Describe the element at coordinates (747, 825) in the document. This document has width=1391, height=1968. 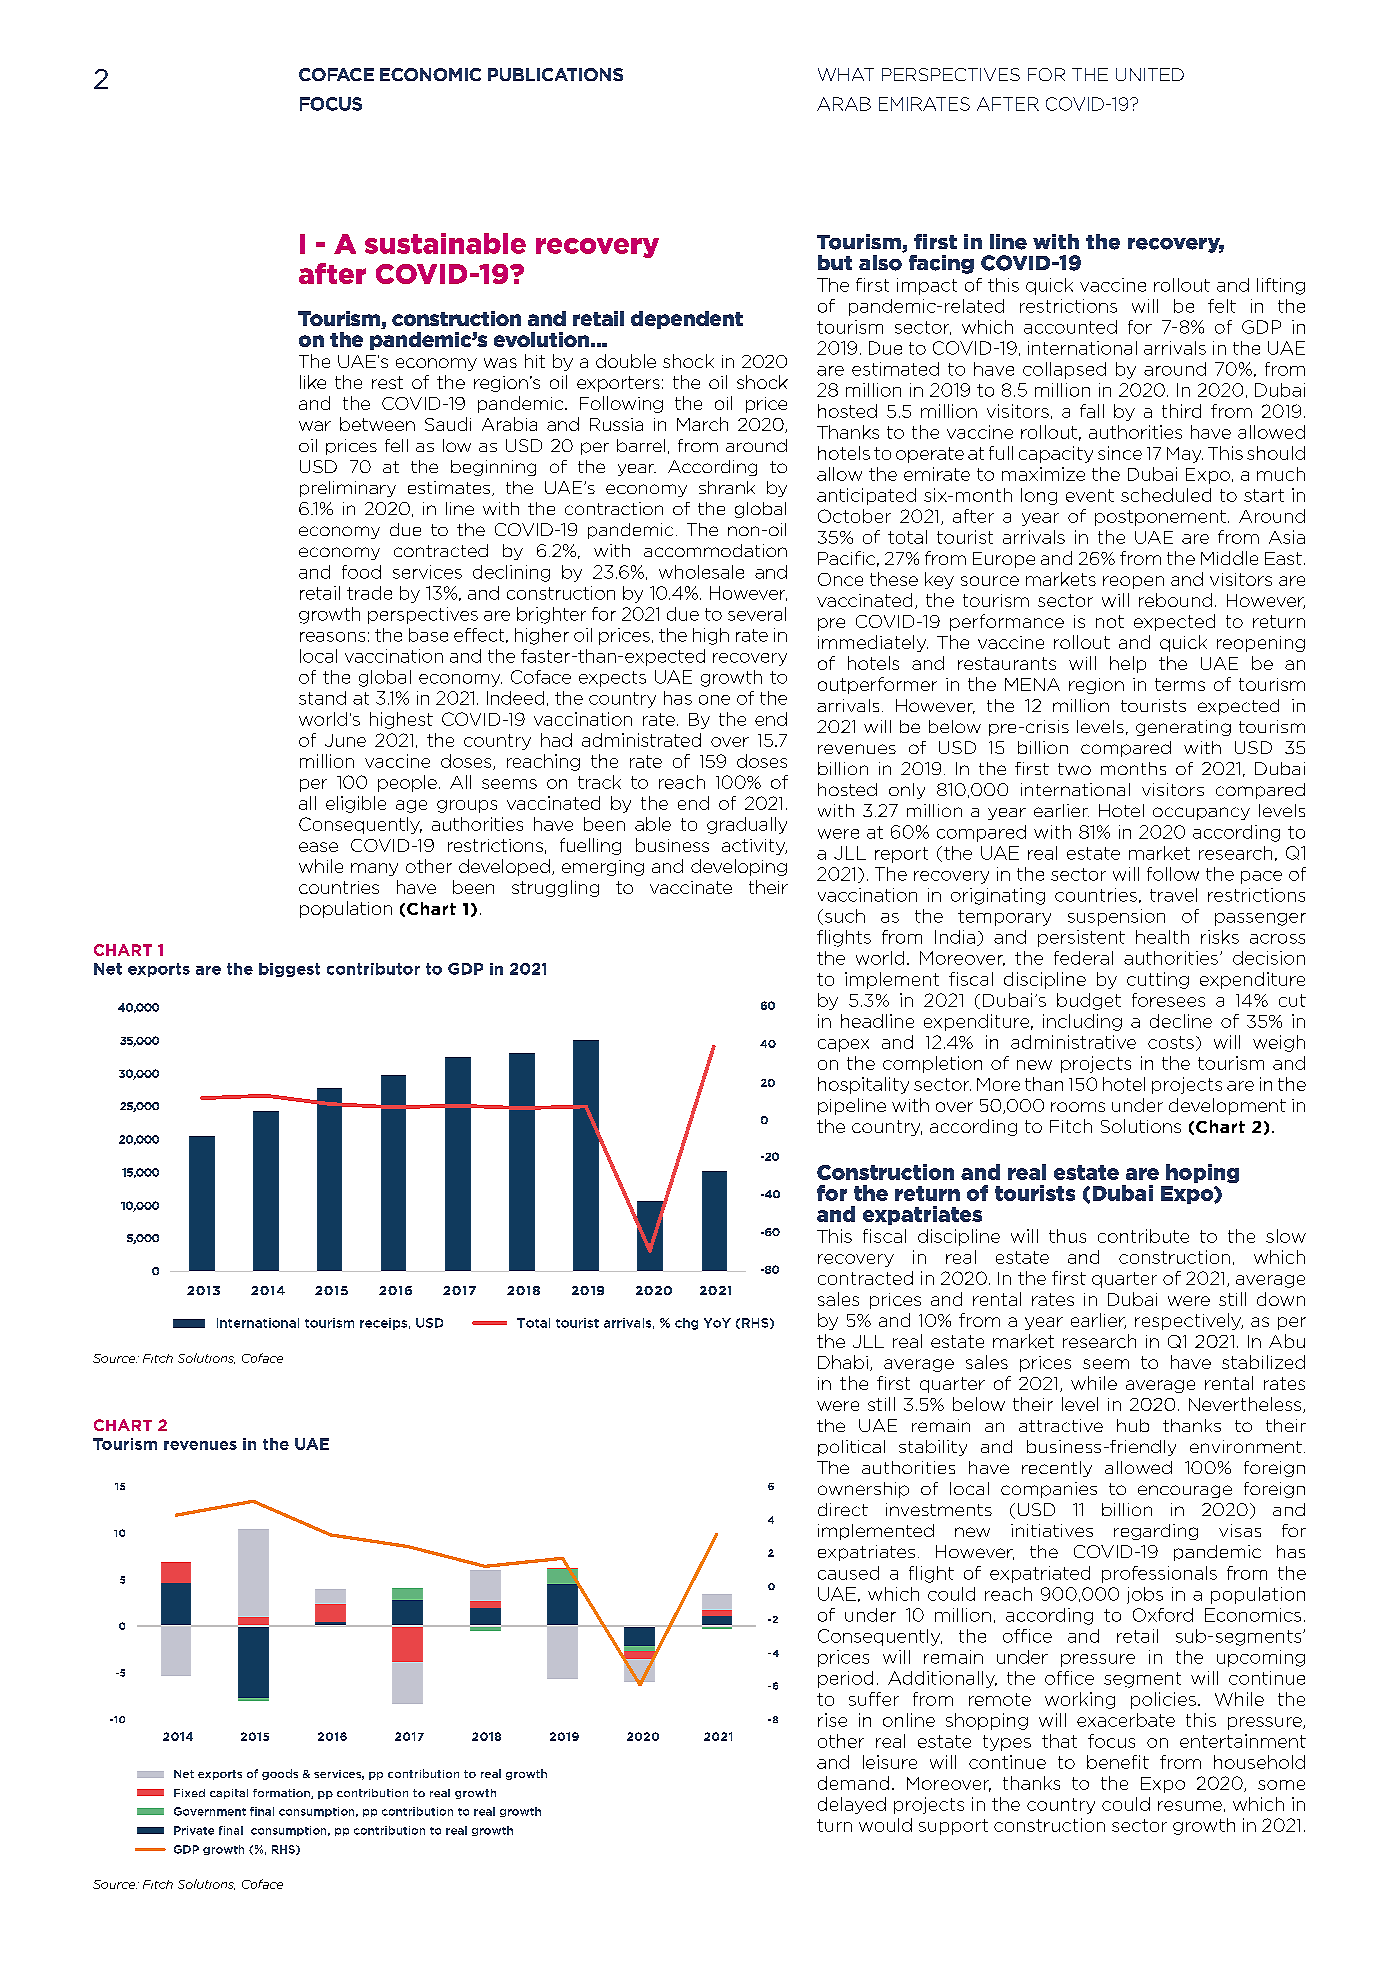
I see `gradually` at that location.
